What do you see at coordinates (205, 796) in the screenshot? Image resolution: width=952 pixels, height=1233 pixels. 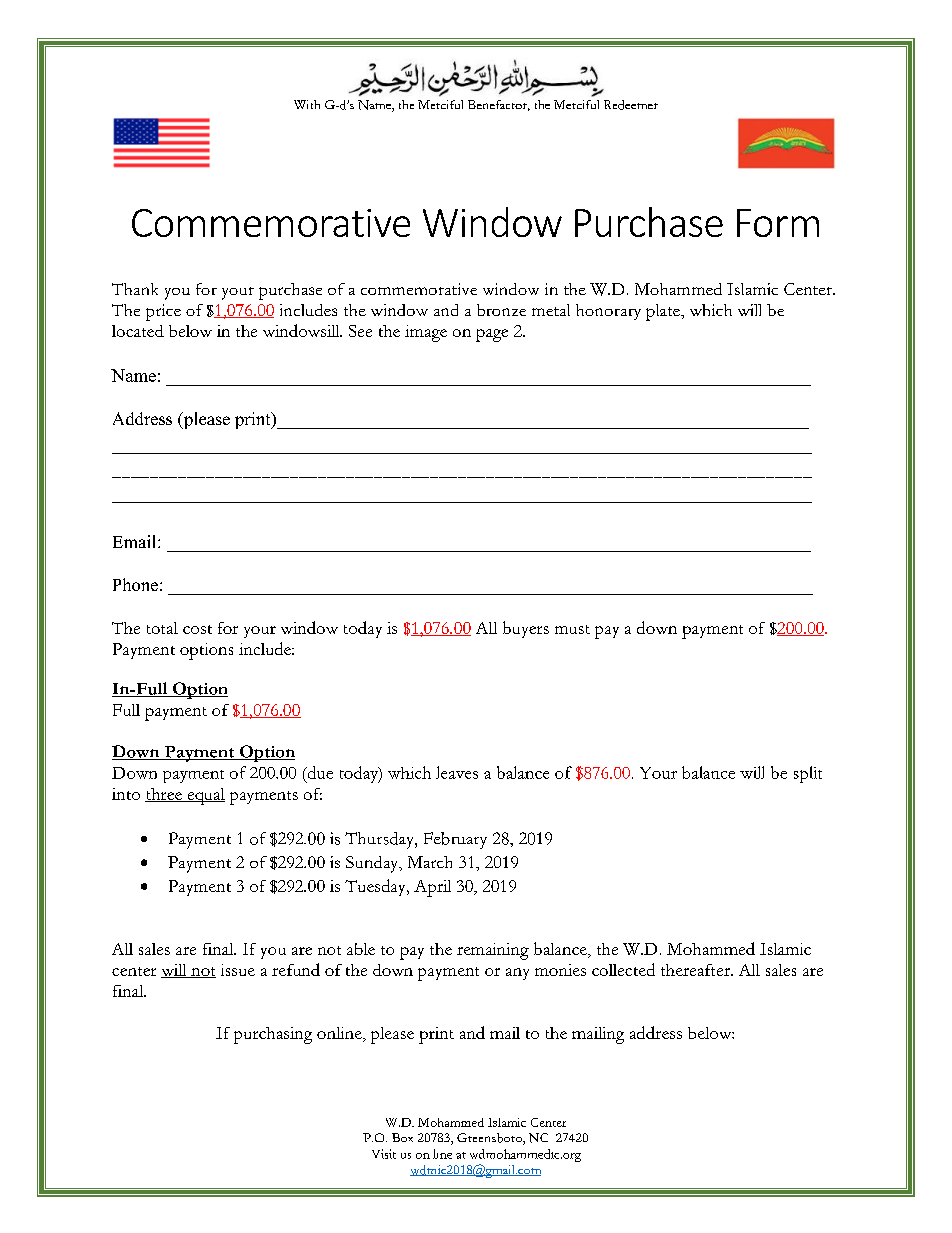 I see `equal` at bounding box center [205, 796].
